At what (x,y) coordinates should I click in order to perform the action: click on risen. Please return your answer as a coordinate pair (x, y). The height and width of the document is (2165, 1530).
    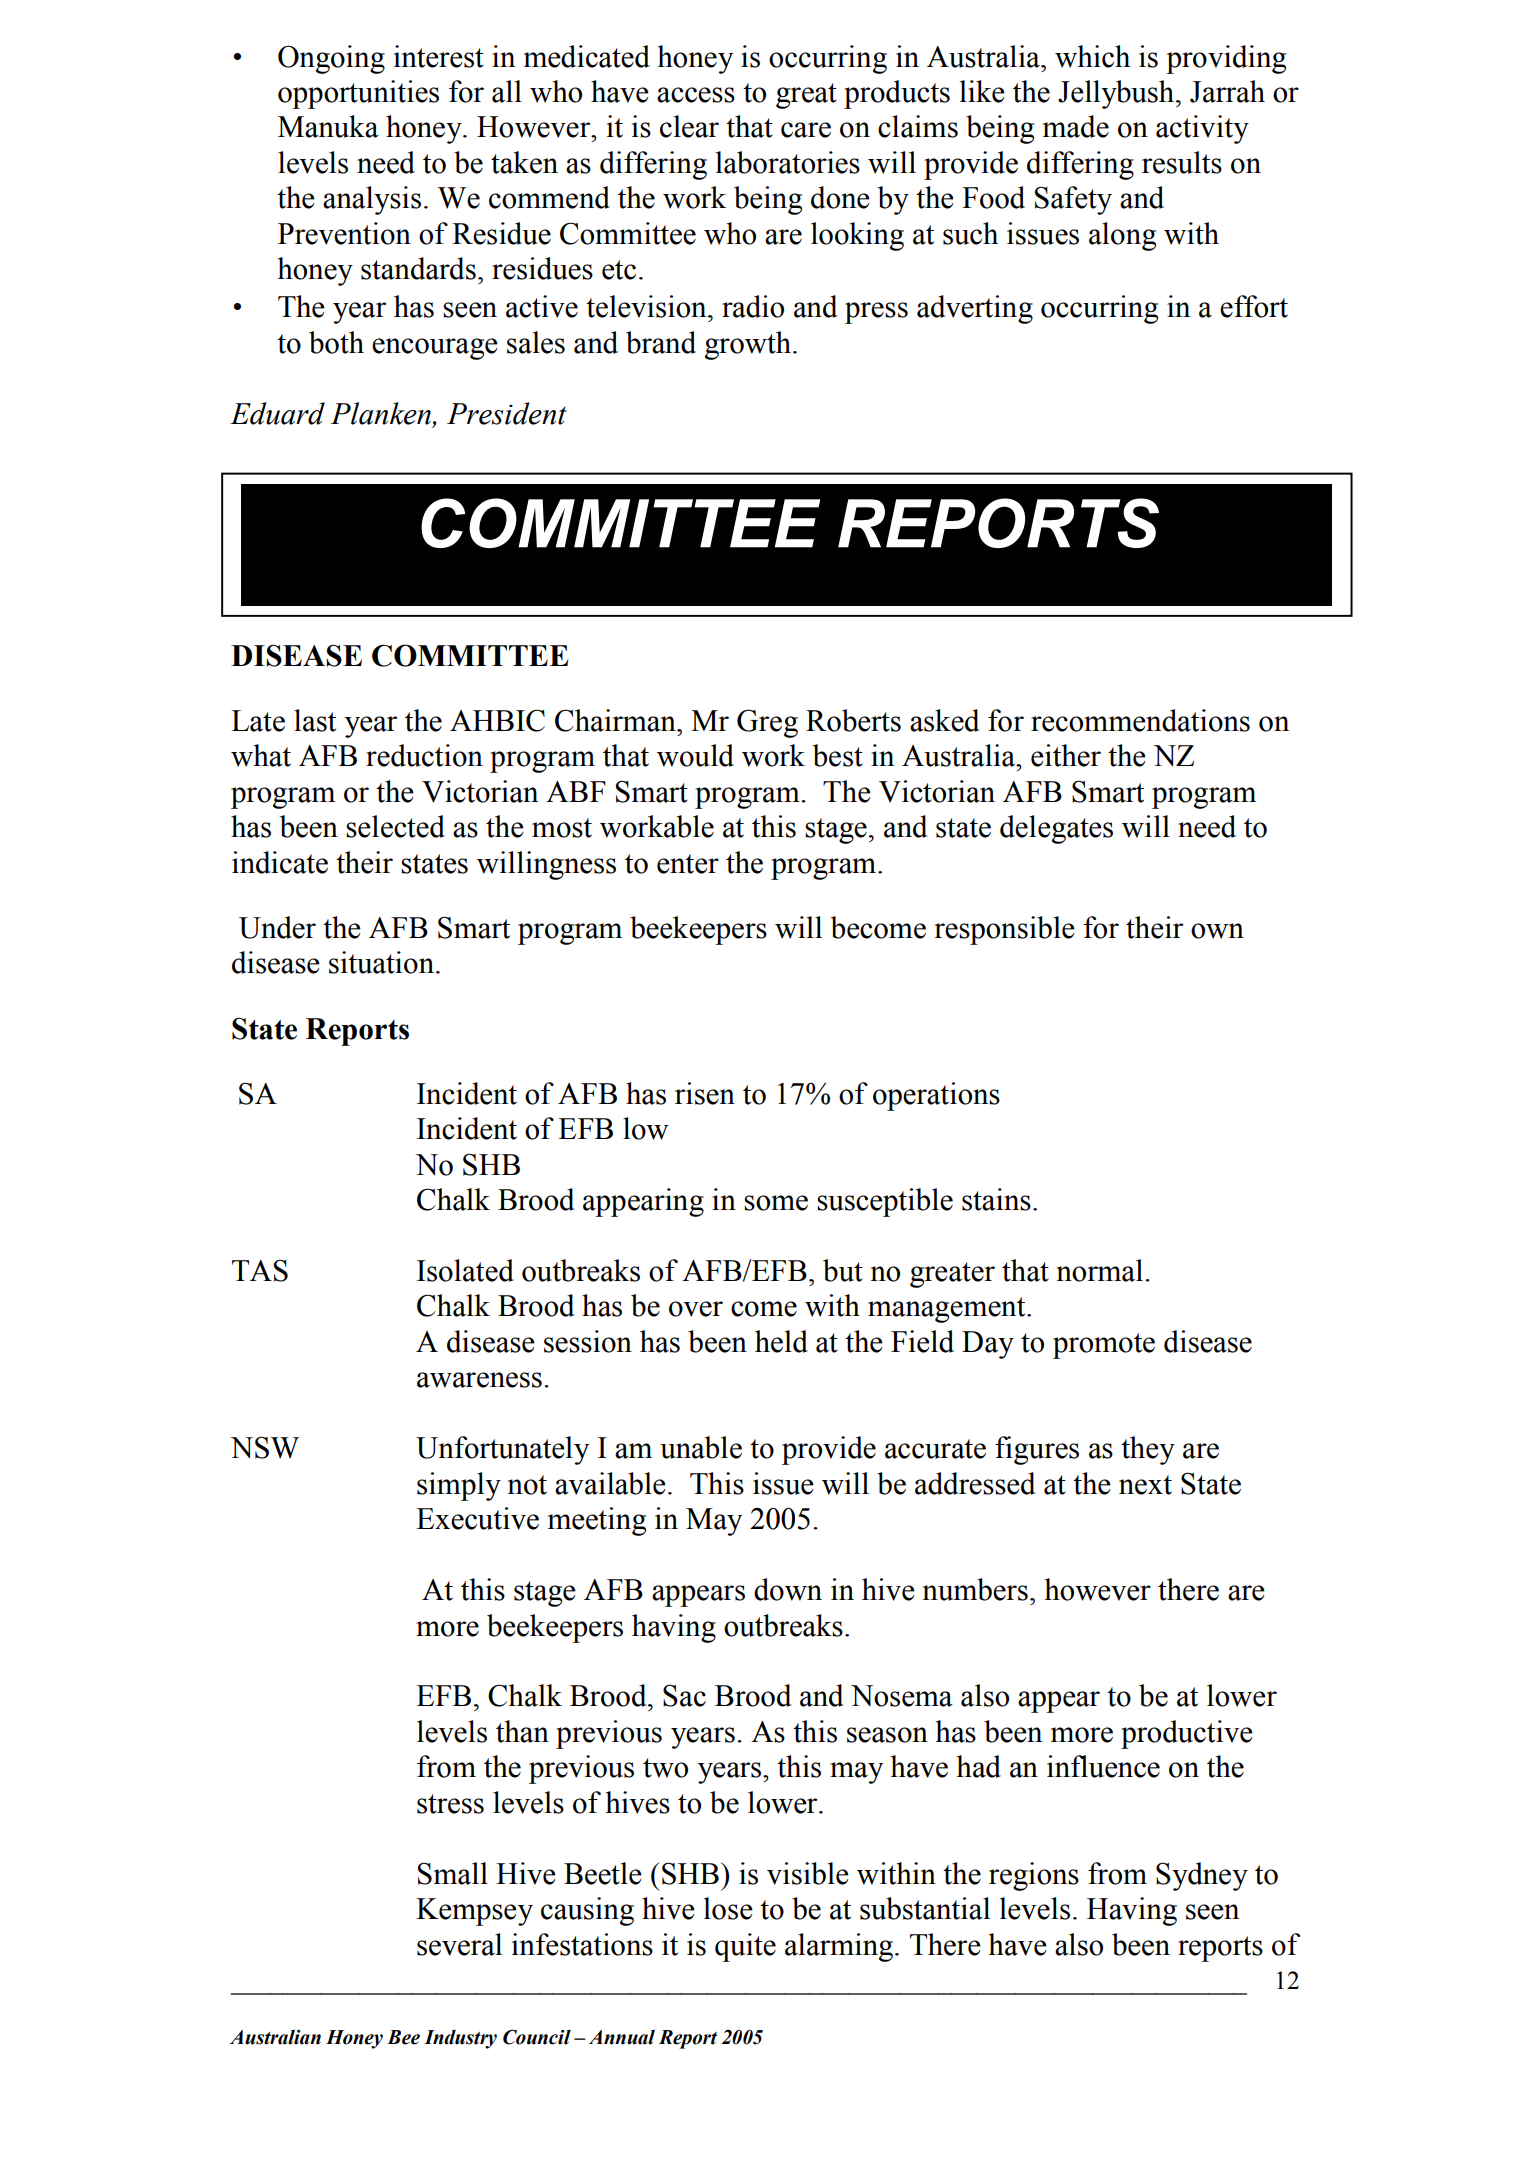
    Looking at the image, I should click on (705, 1093).
